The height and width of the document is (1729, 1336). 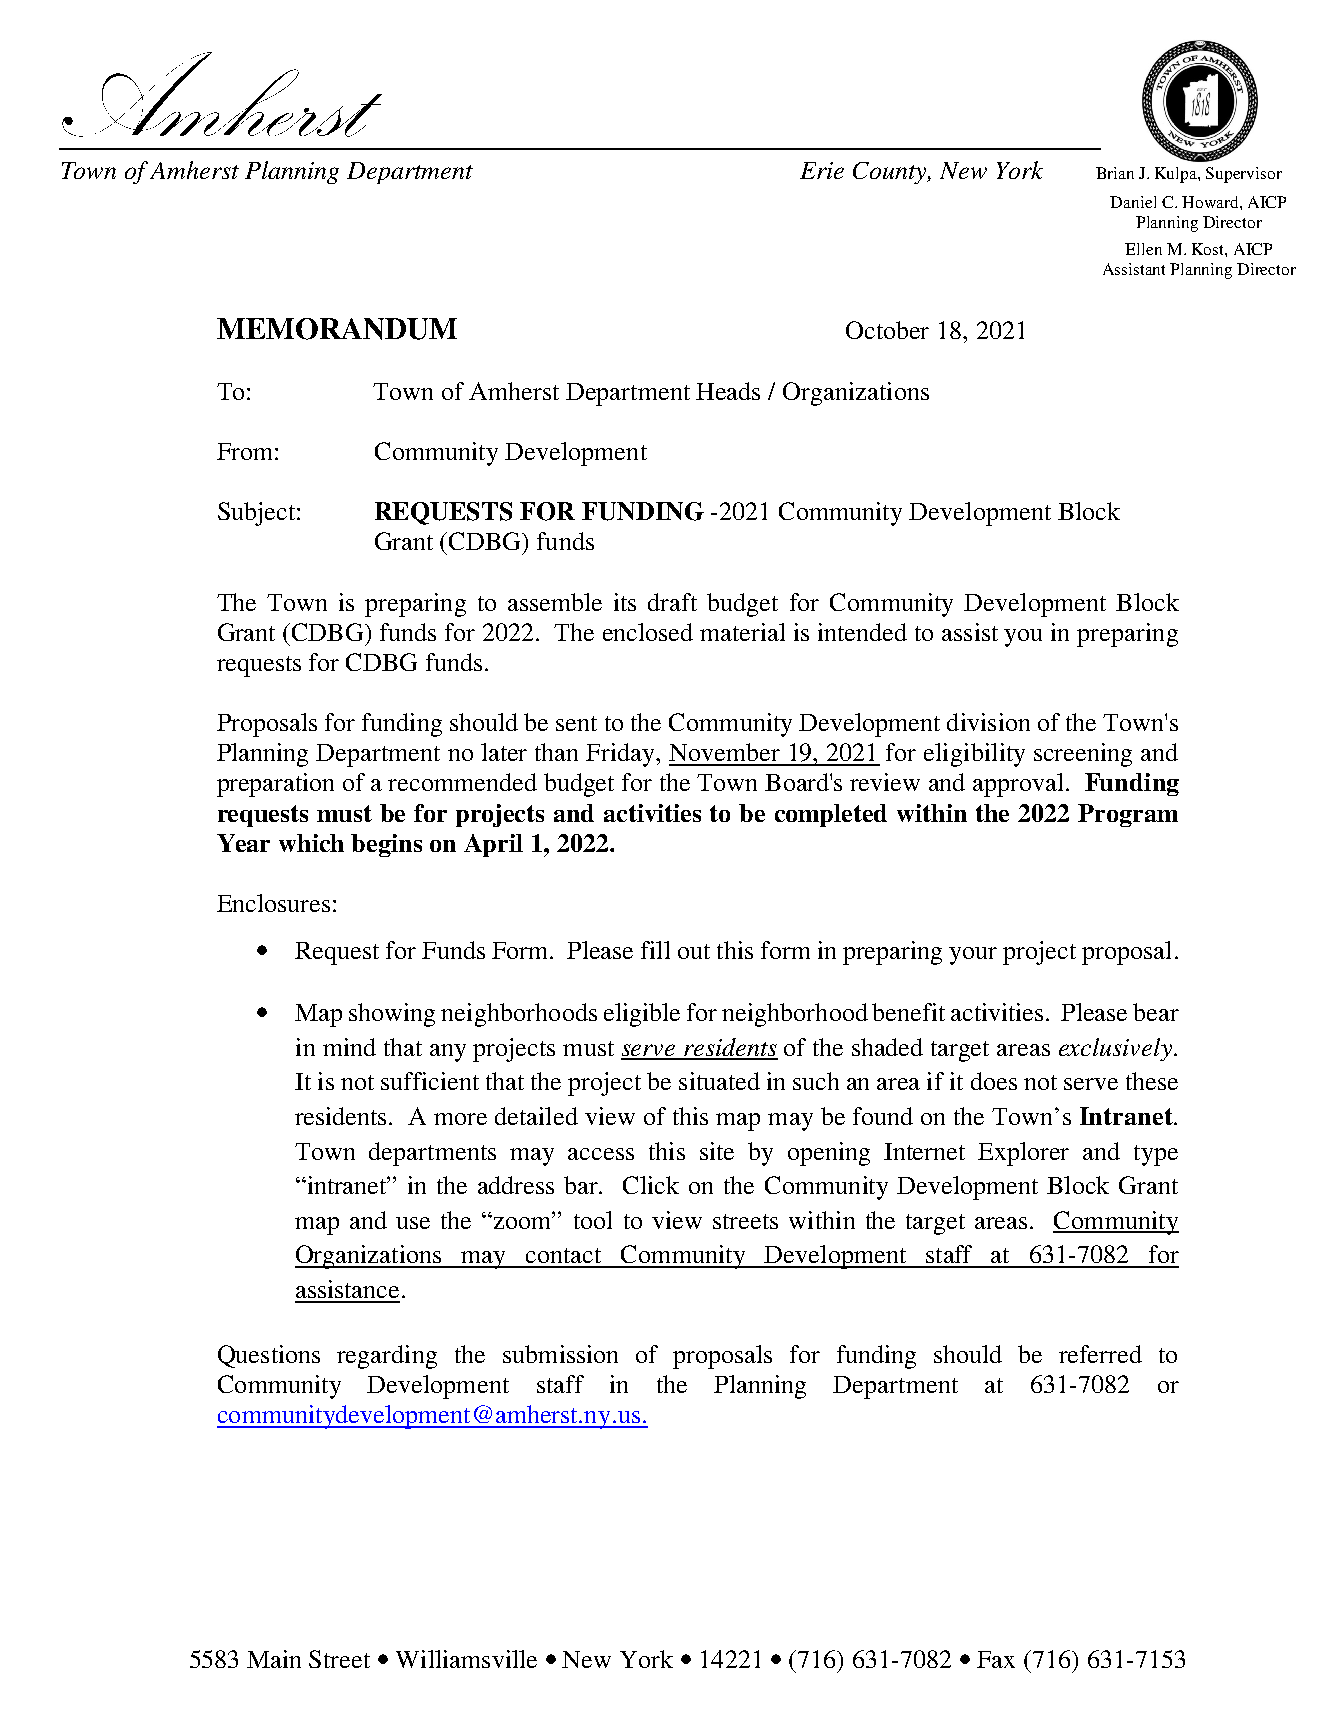 I want to click on Enclosures, so click(x=273, y=903).
